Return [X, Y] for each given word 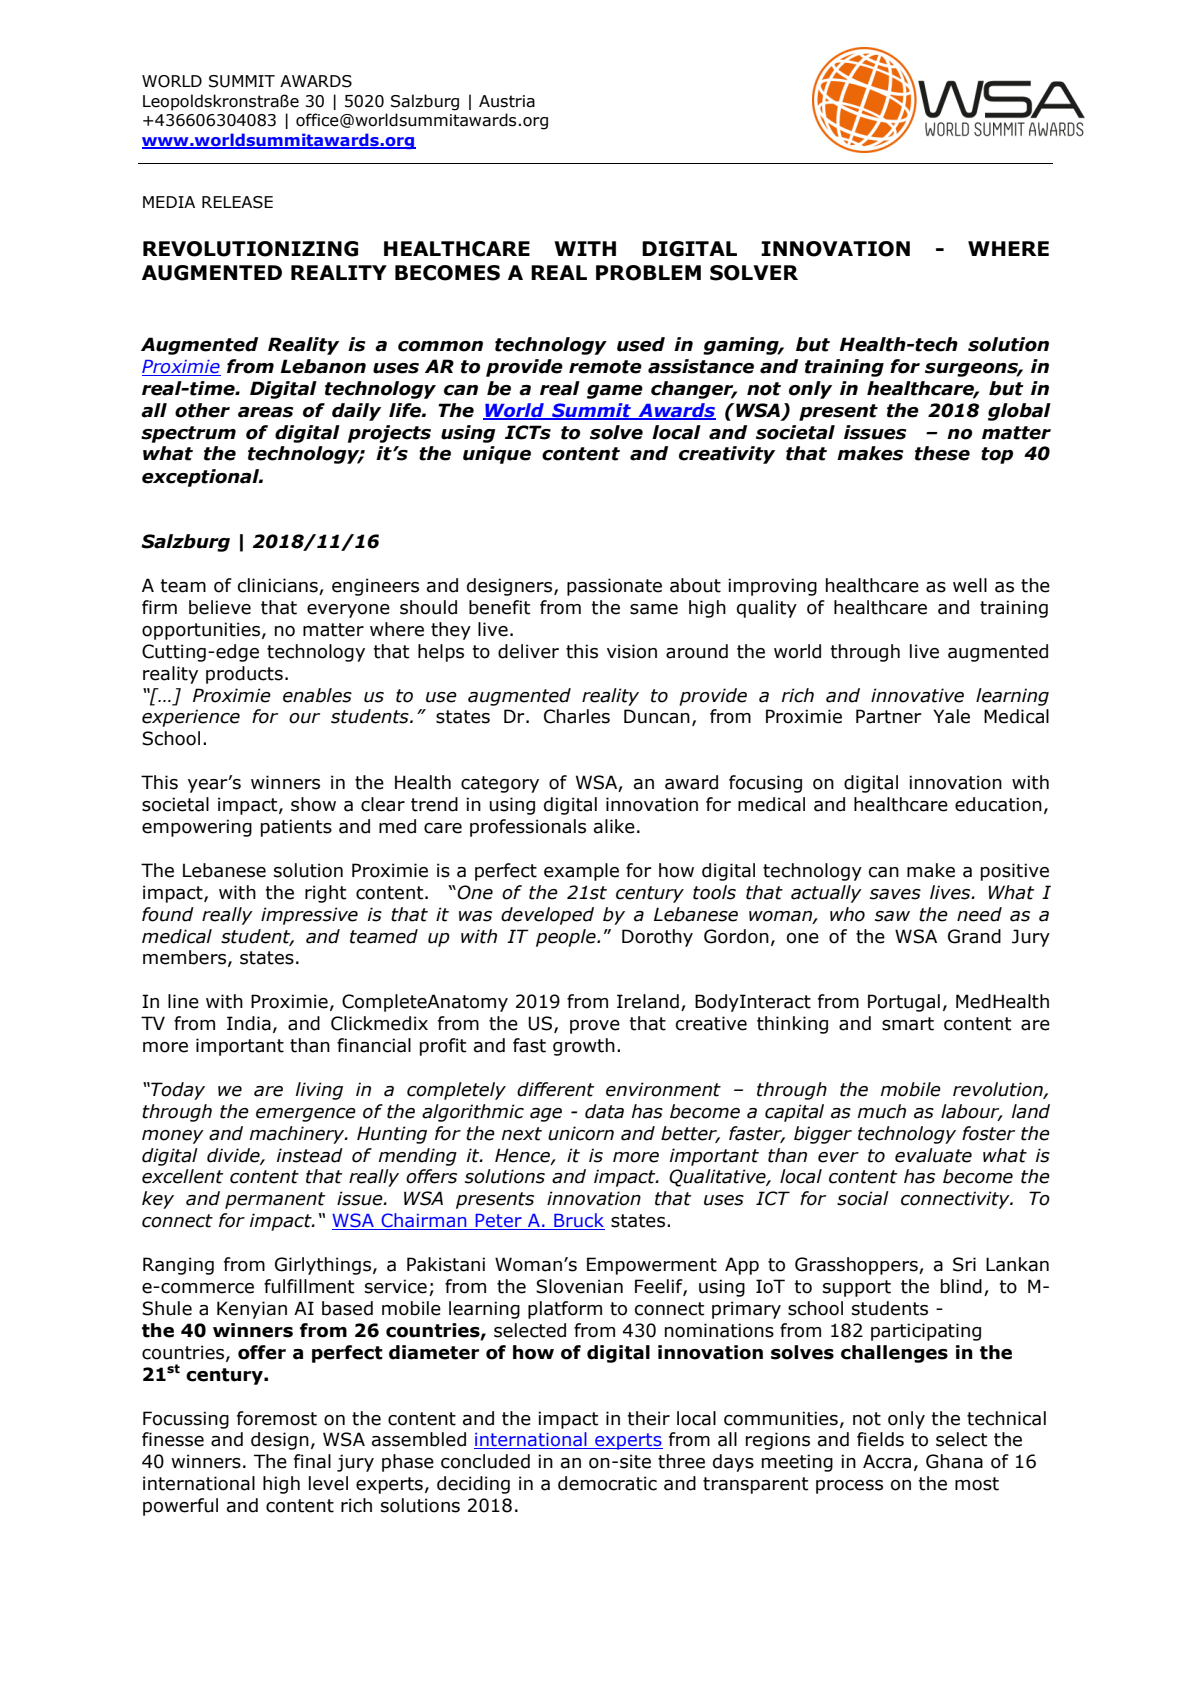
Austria [507, 101]
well [970, 585]
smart [908, 1024]
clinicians [279, 586]
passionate [614, 587]
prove [595, 1027]
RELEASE [237, 202]
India [249, 1023]
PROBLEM [648, 273]
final [312, 1461]
